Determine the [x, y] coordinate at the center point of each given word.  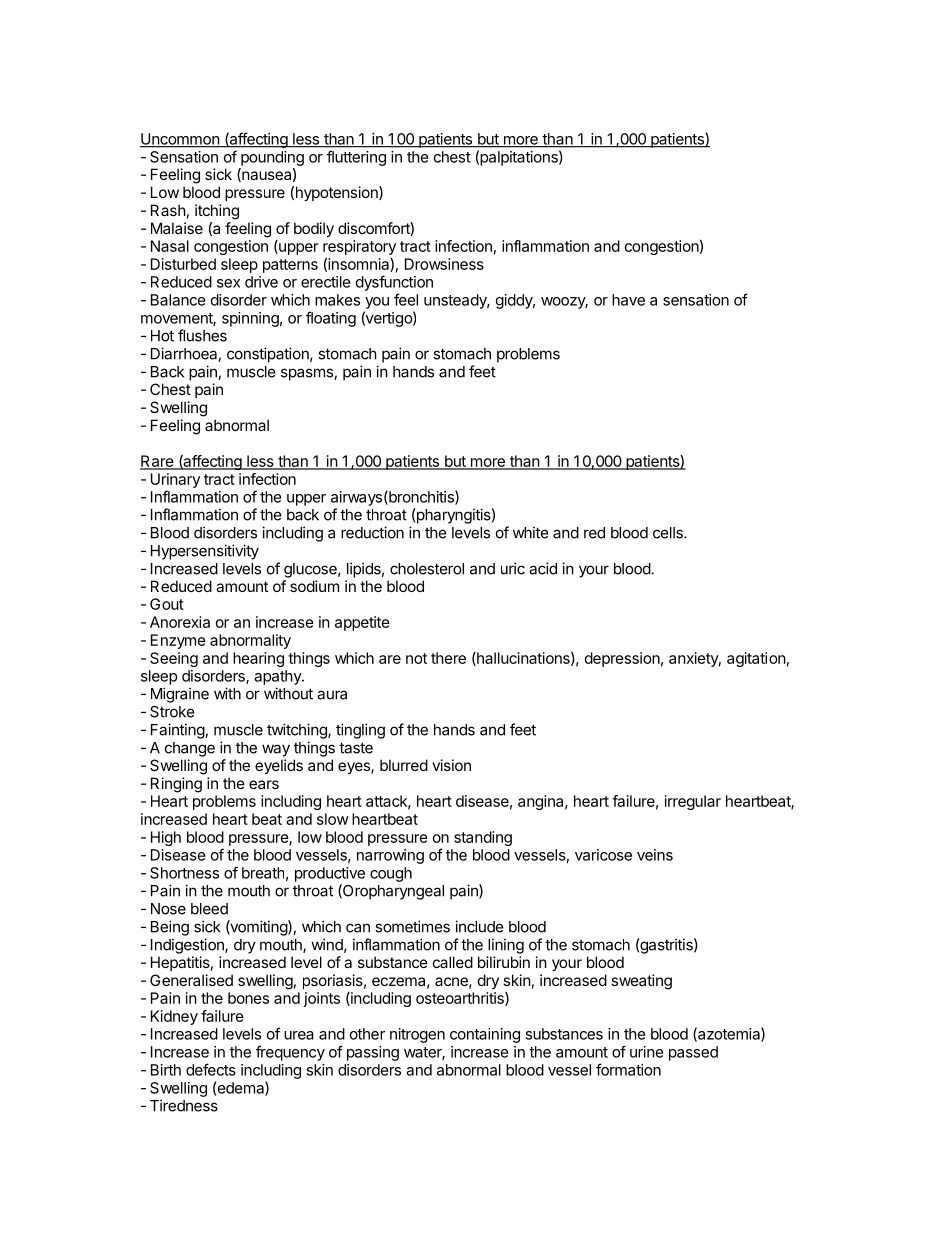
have [628, 300]
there [448, 658]
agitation [756, 659]
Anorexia [180, 622]
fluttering [356, 158]
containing [485, 1035]
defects [211, 1069]
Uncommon [180, 140]
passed [693, 1053]
